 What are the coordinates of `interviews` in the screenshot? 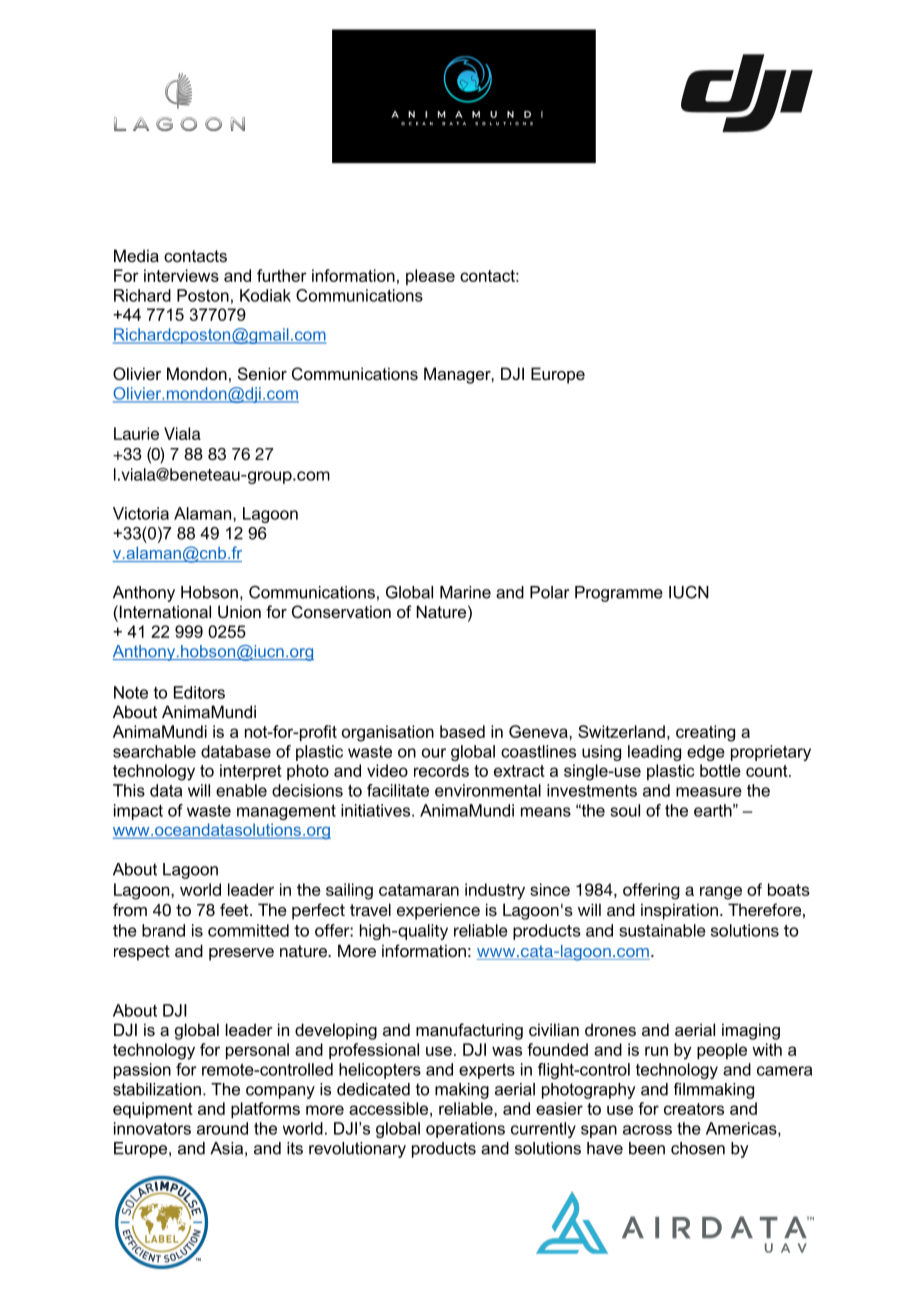 It's located at (181, 275).
